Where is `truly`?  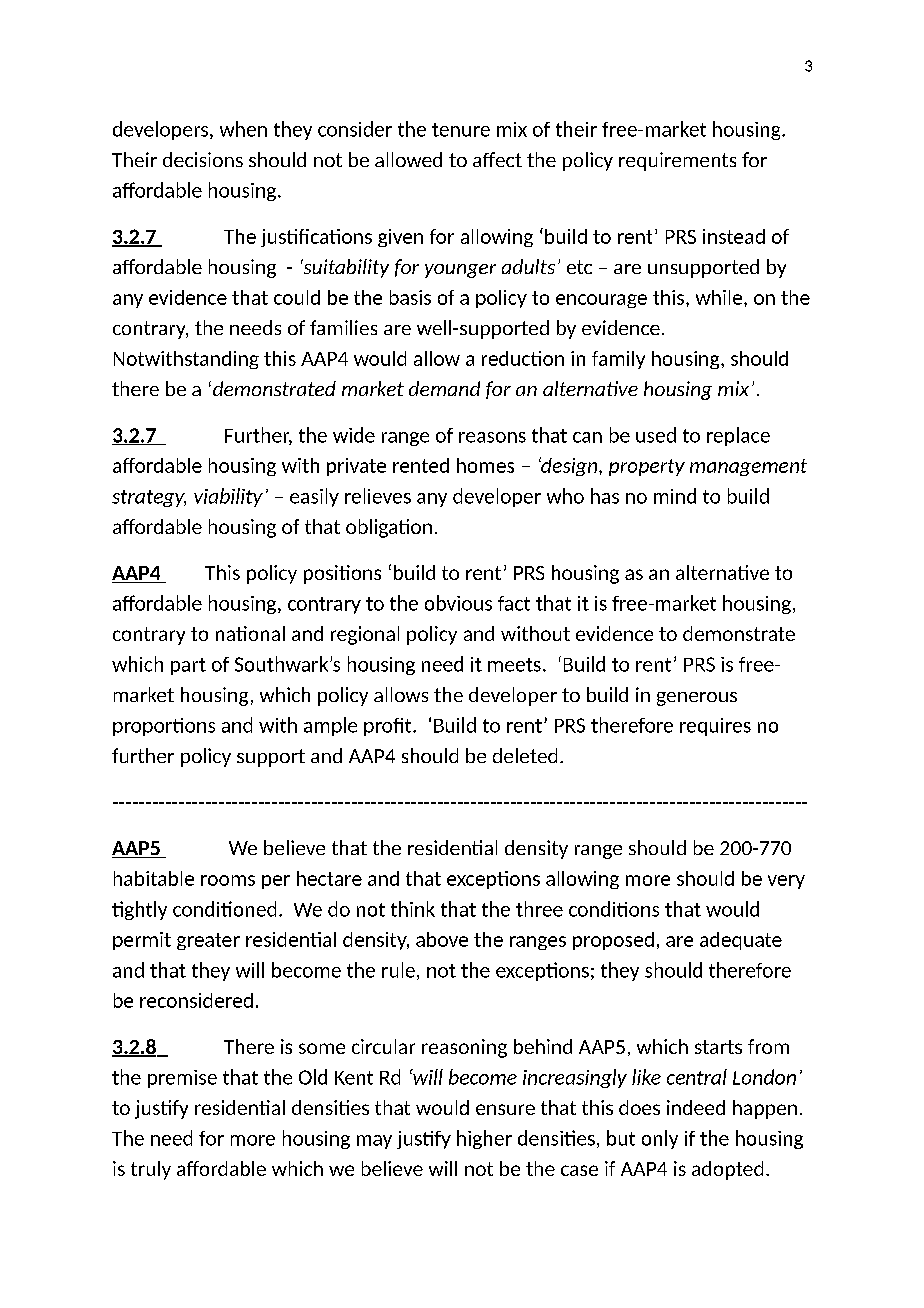 truly is located at coordinates (151, 1170).
